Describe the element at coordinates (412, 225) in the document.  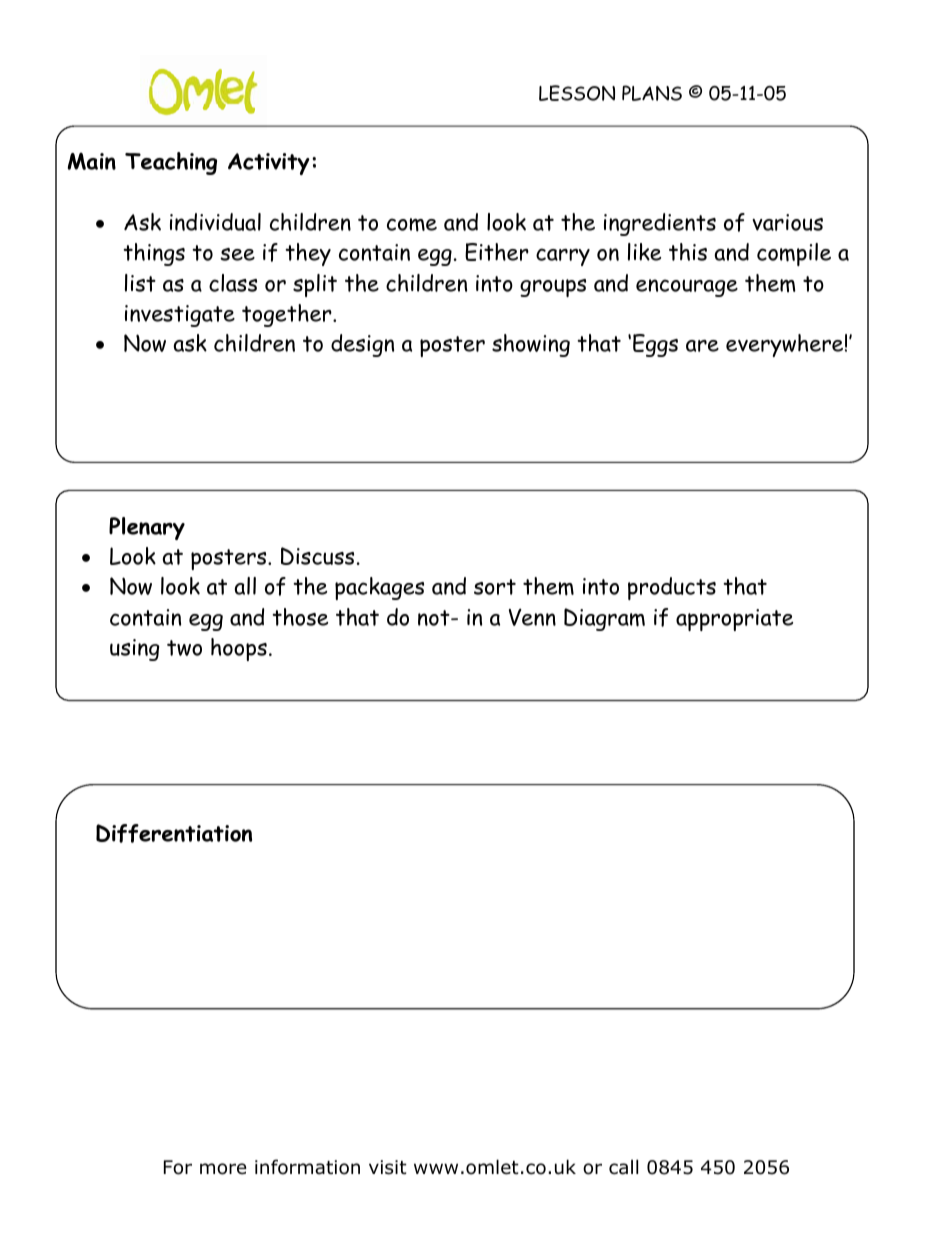
I see `come` at that location.
